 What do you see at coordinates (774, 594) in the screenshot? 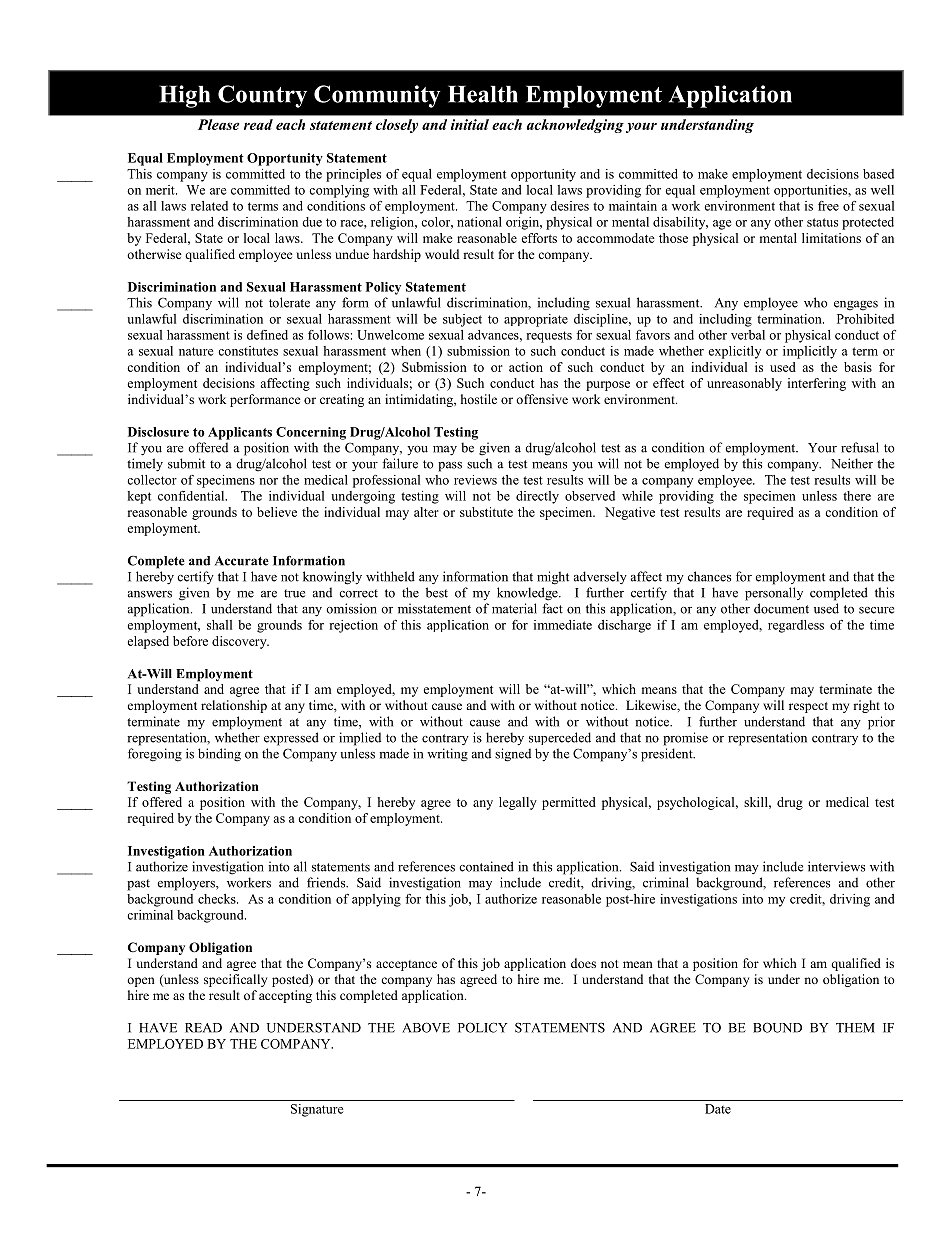
I see `personally` at bounding box center [774, 594].
